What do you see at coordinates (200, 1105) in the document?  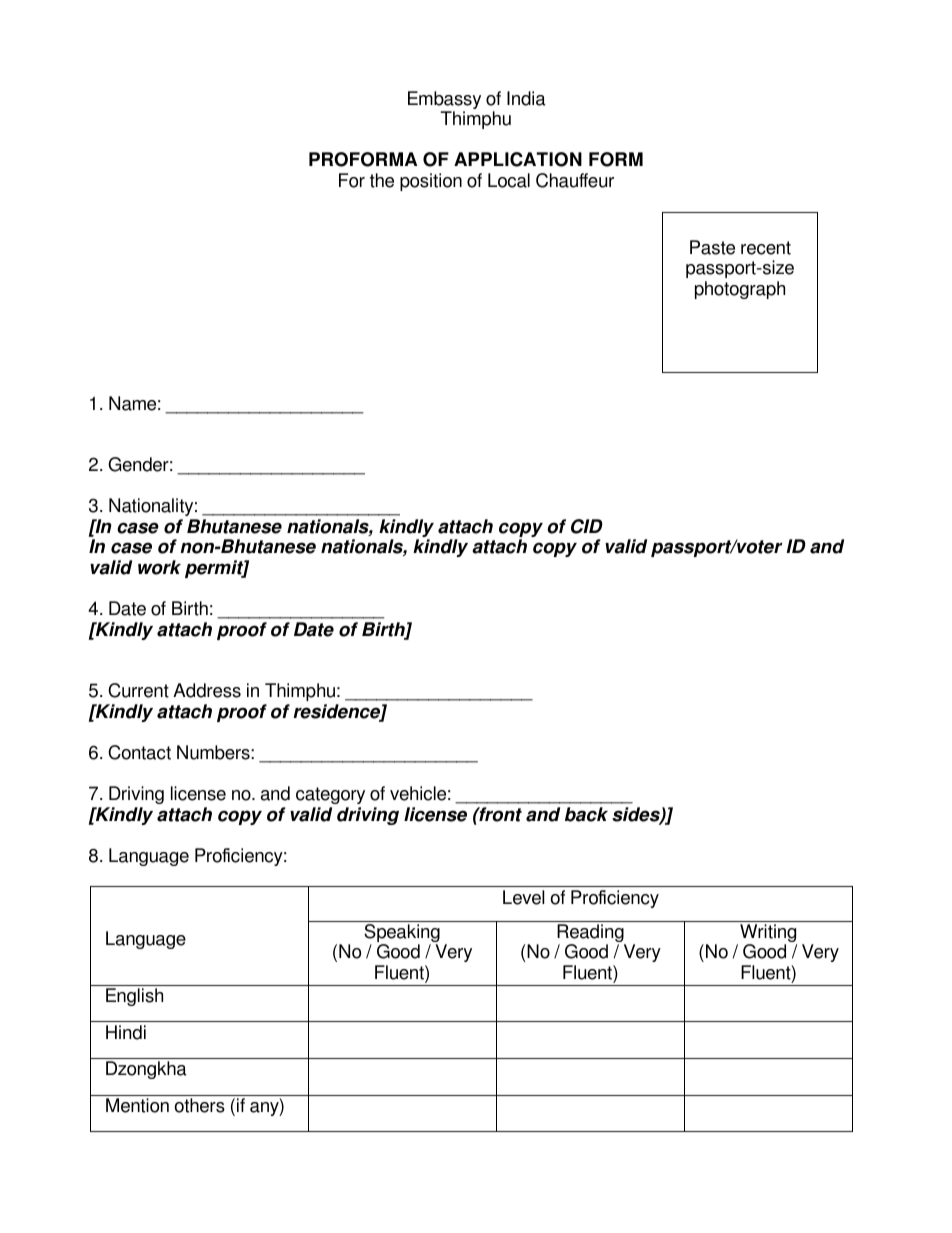 I see `others` at bounding box center [200, 1105].
